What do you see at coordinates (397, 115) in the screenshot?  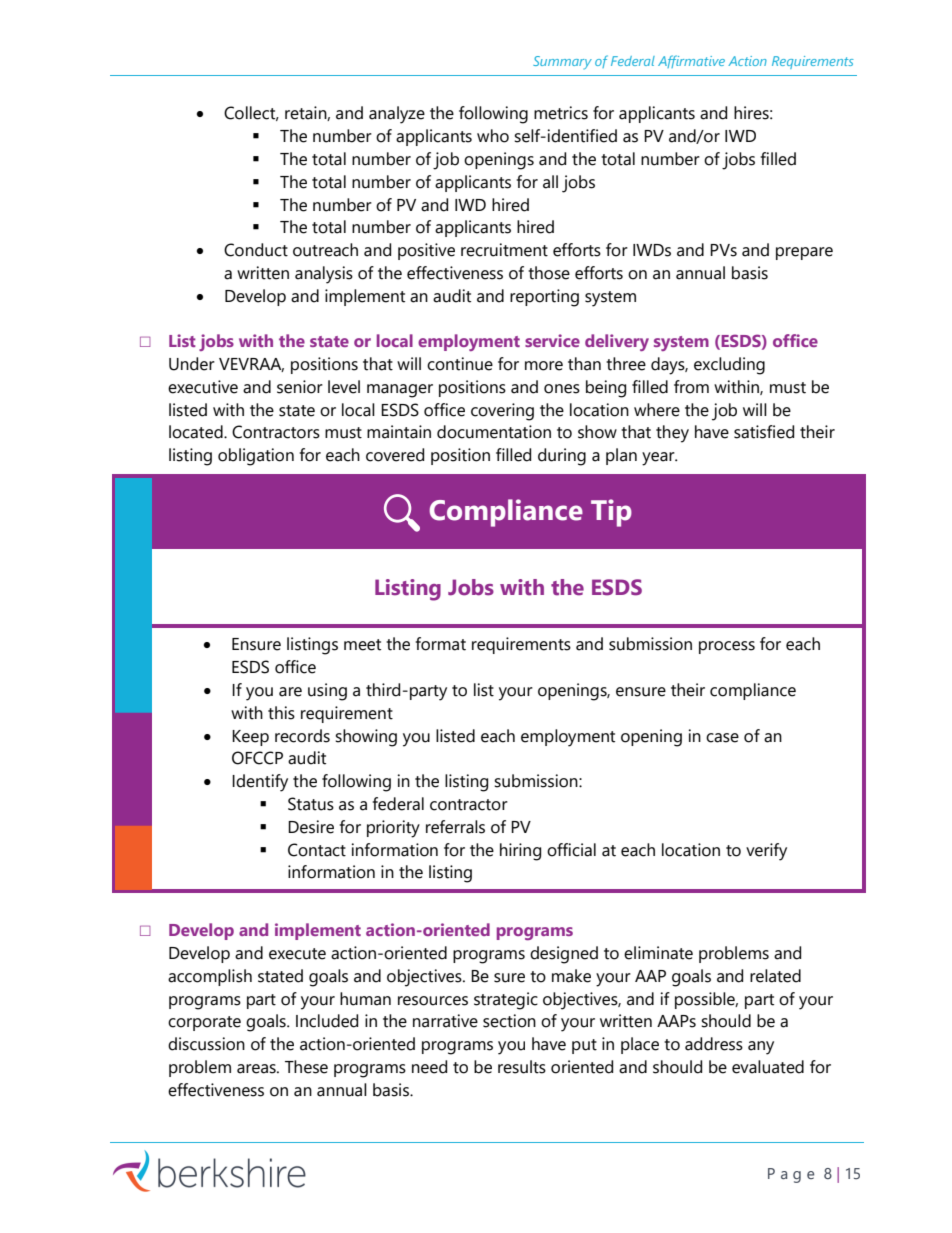 I see `analyze` at bounding box center [397, 115].
